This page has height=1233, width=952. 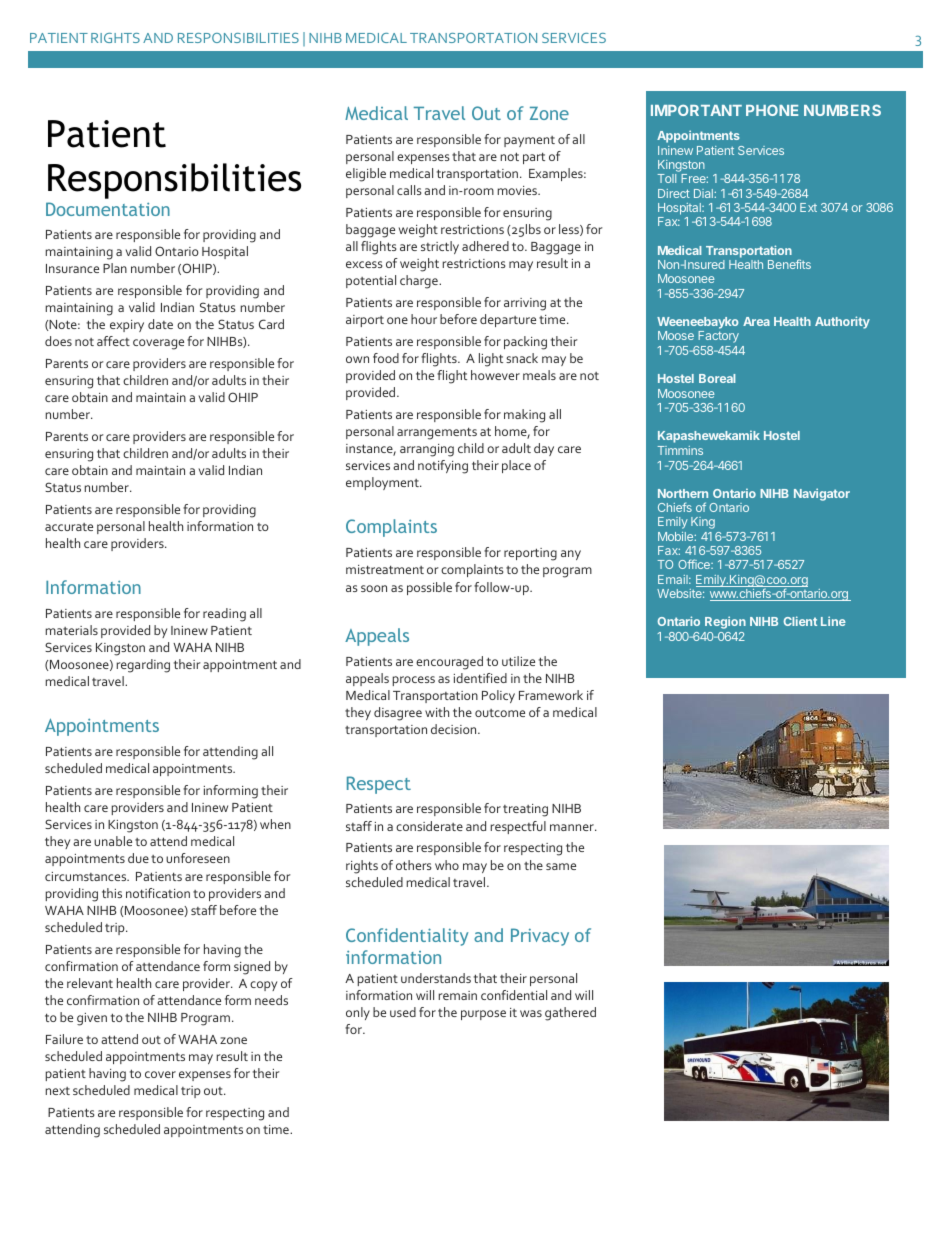 I want to click on gathered, so click(x=570, y=1014).
